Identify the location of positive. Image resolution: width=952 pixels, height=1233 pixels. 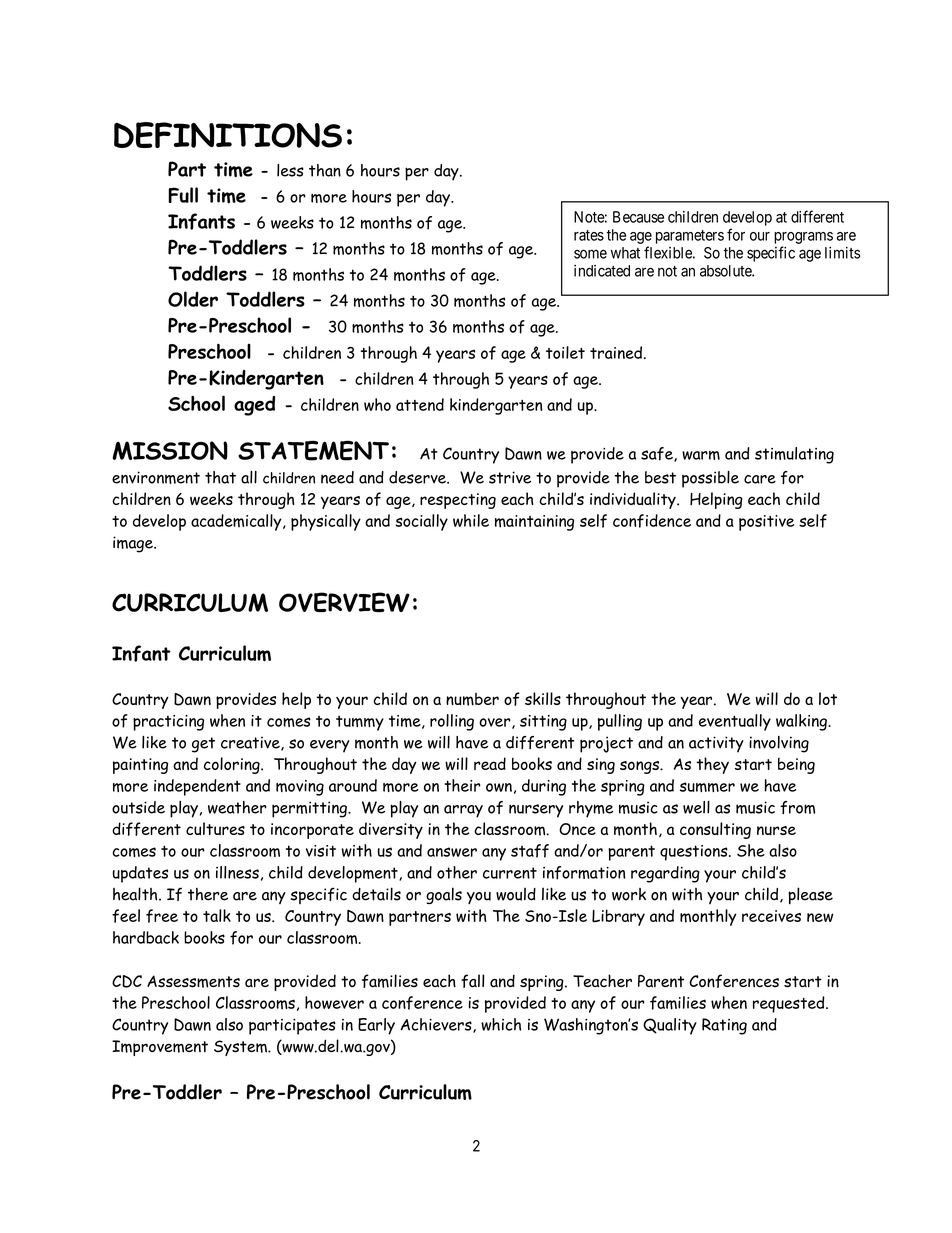
(766, 523).
